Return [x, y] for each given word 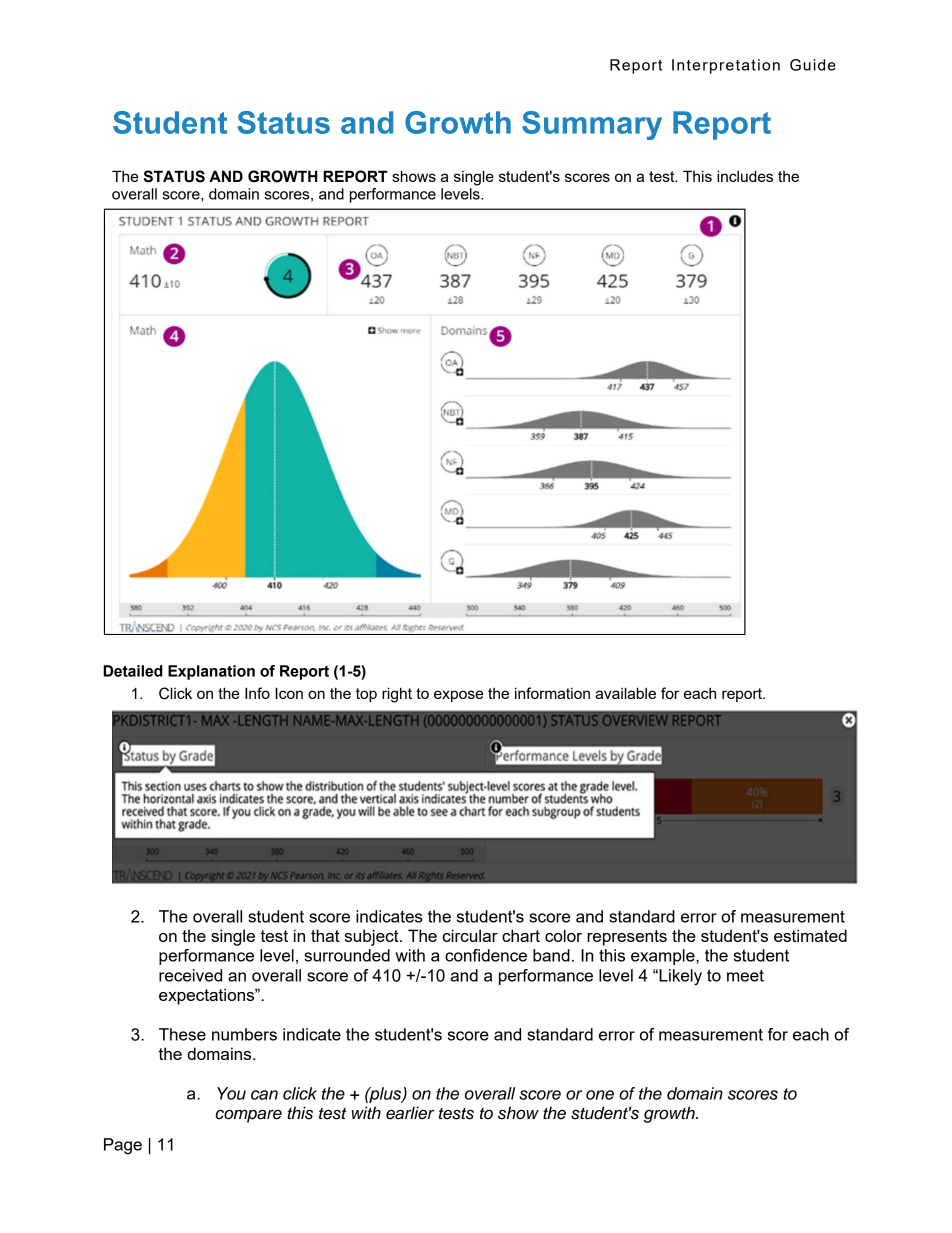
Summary [592, 125]
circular [470, 935]
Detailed [133, 671]
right [397, 695]
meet [745, 975]
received [190, 975]
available [625, 693]
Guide [813, 65]
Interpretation [726, 66]
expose [459, 696]
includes [745, 176]
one [600, 1095]
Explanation [211, 672]
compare [248, 1116]
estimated [810, 935]
